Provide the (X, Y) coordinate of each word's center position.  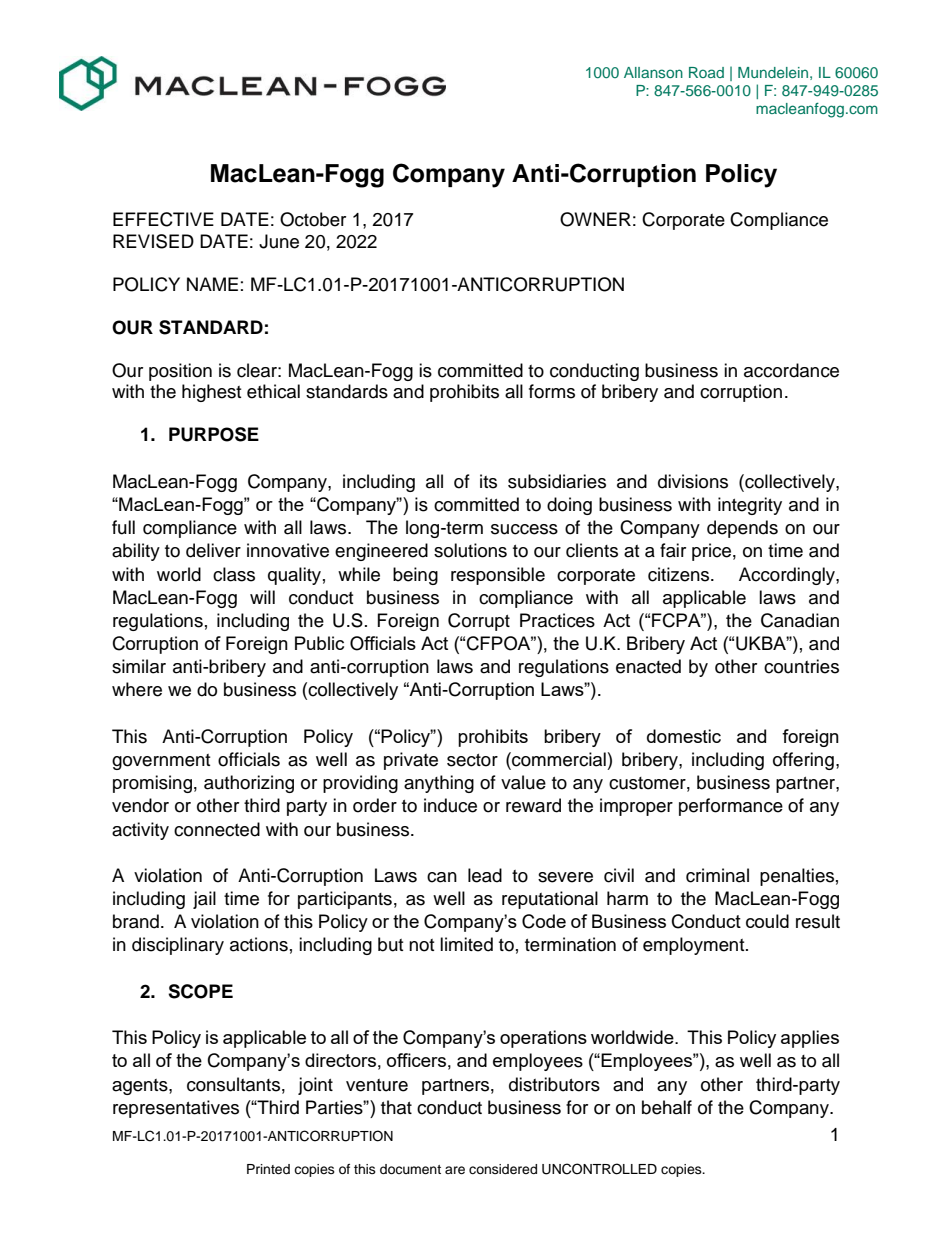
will (262, 597)
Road (706, 72)
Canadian (800, 620)
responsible (498, 576)
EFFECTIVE (163, 219)
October (313, 219)
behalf (667, 1107)
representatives (176, 1109)
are (455, 1170)
